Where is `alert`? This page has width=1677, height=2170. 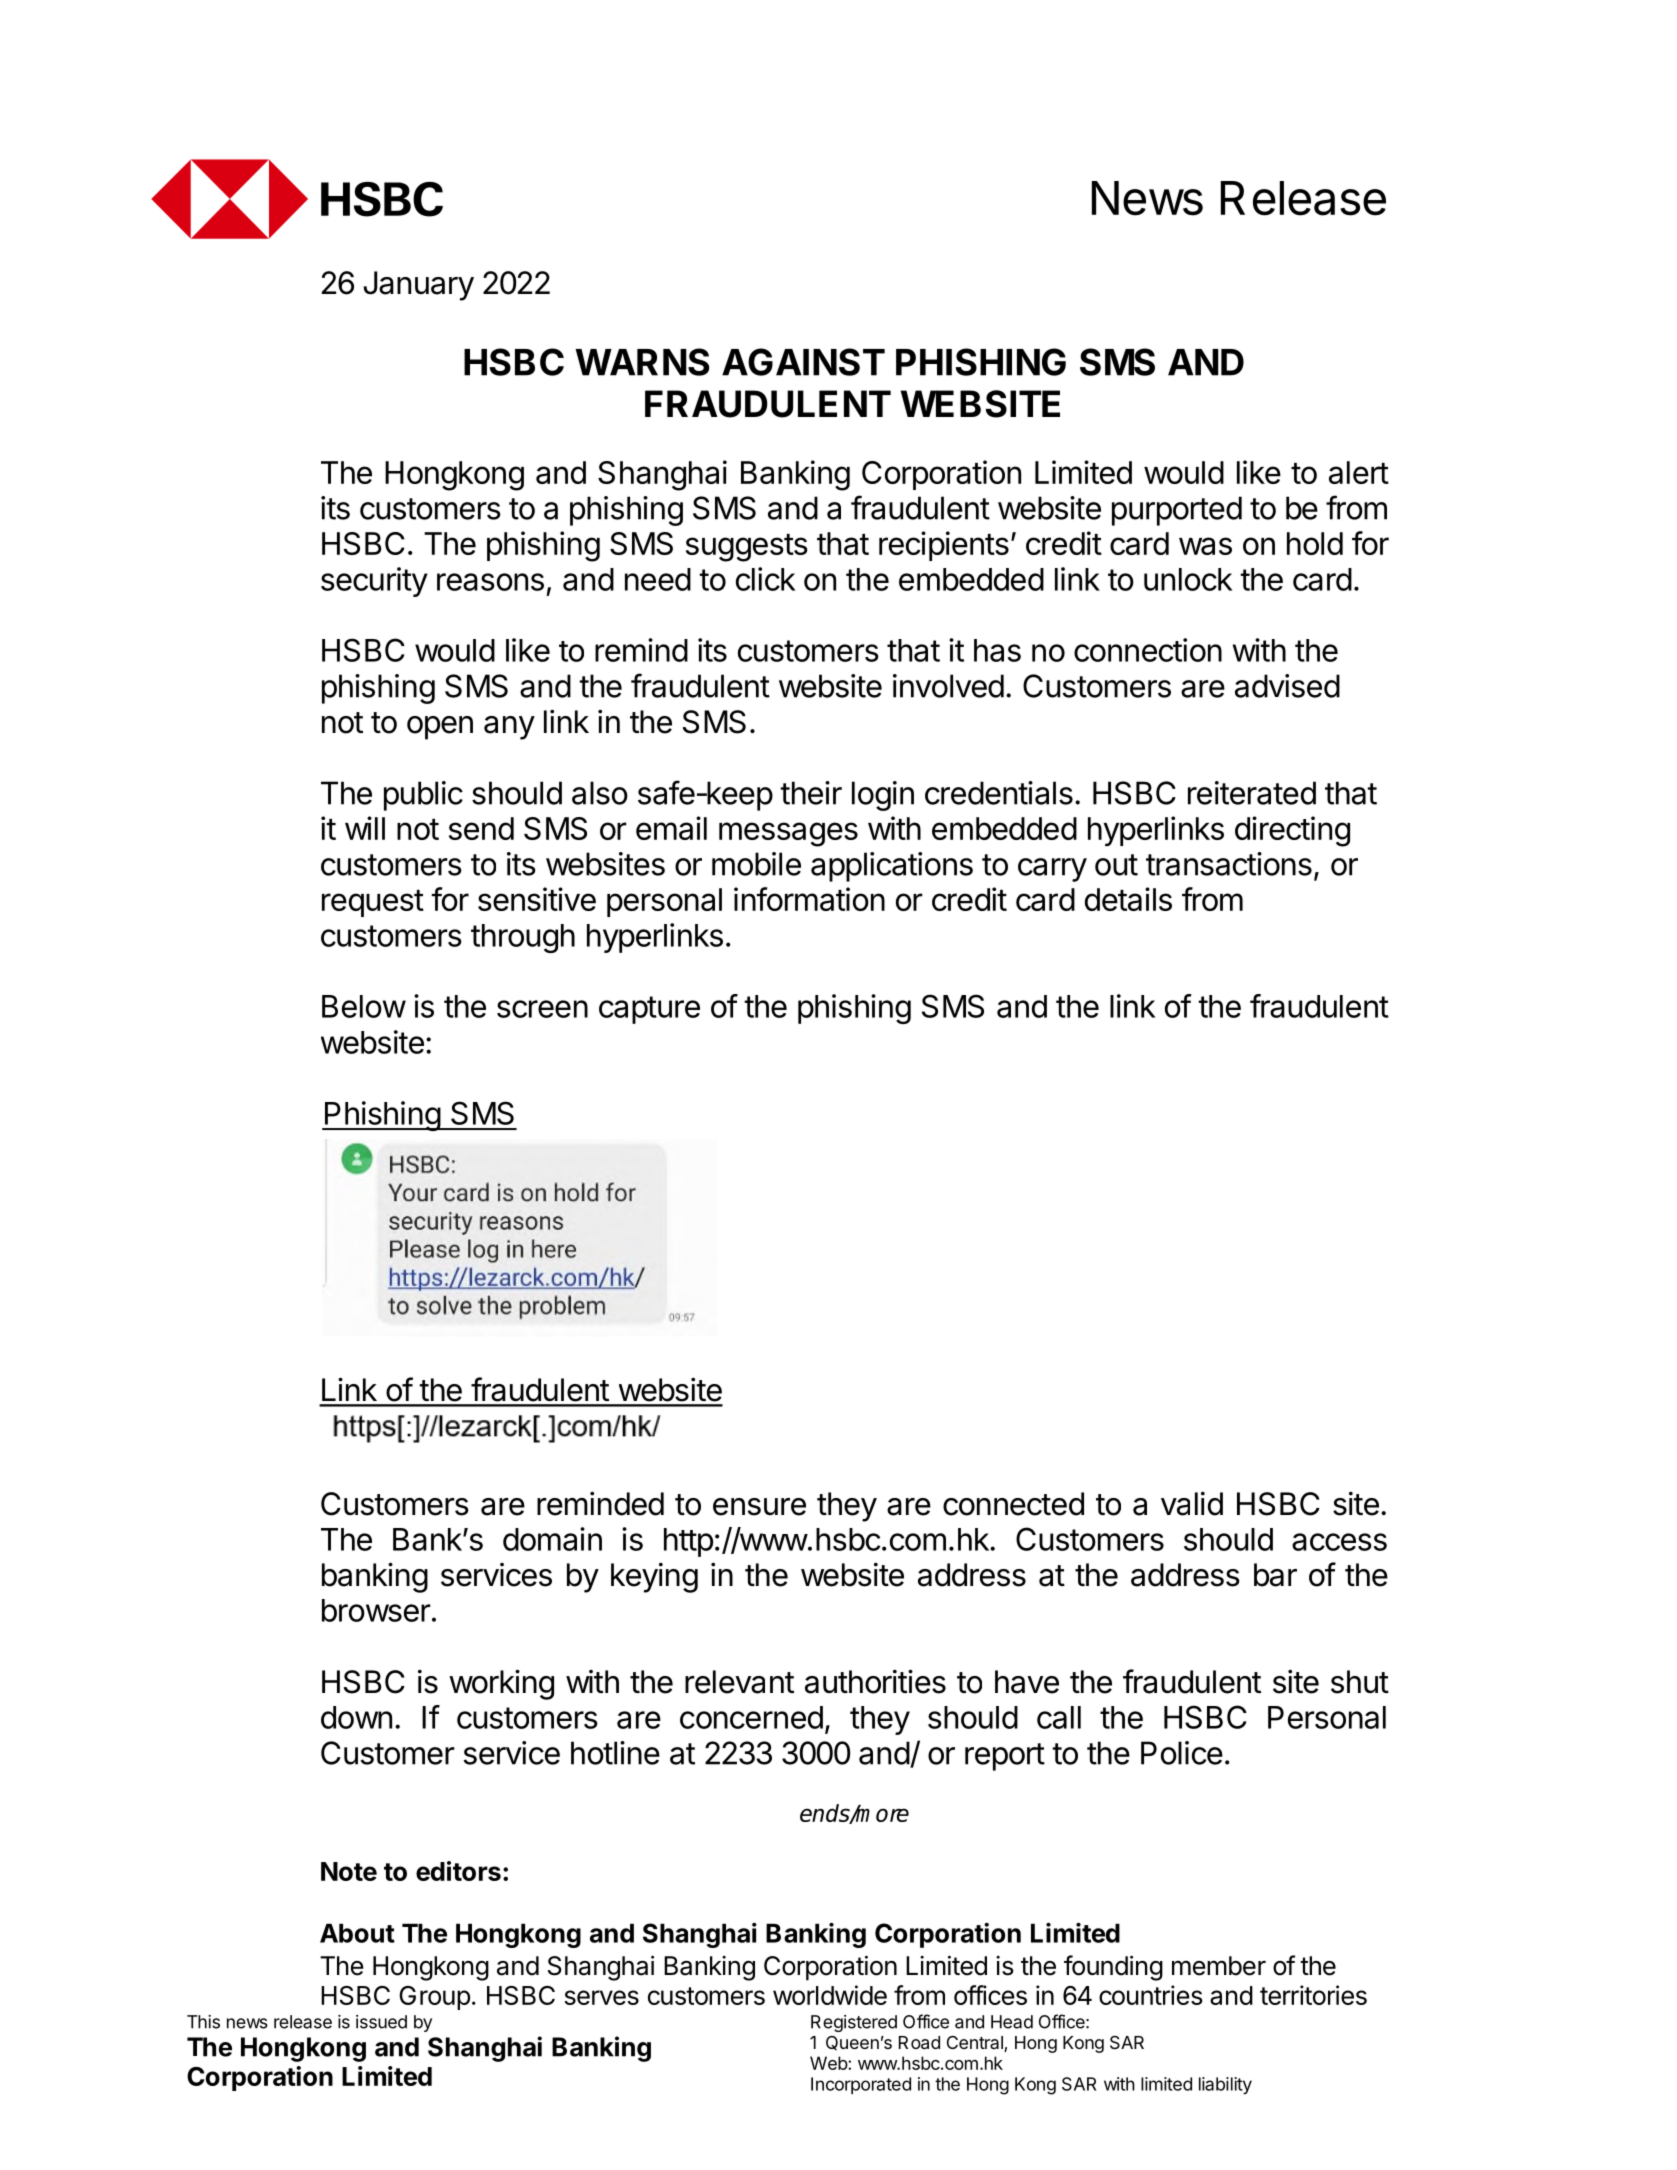
alert is located at coordinates (1359, 472).
